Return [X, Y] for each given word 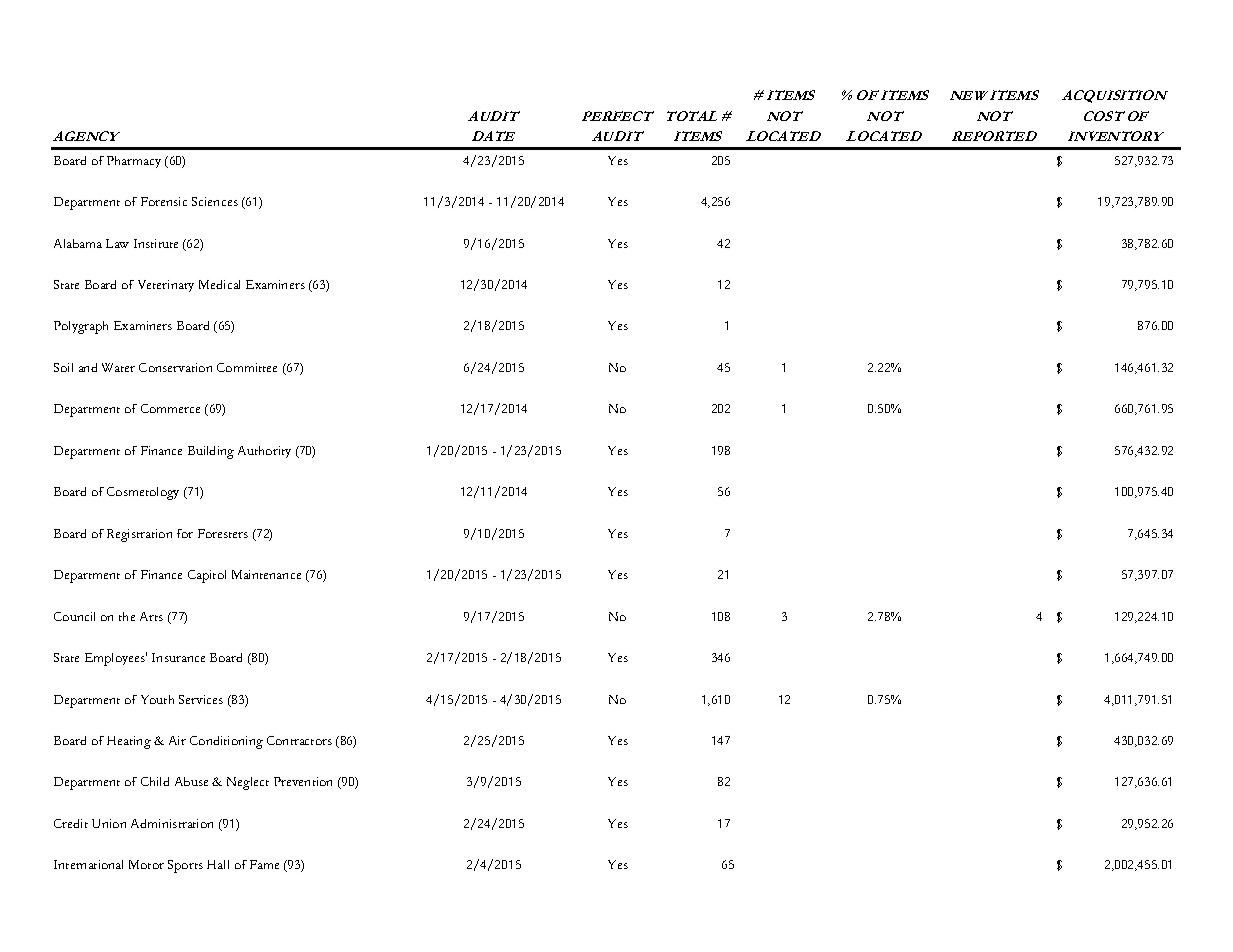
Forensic [164, 201]
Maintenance [266, 574]
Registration [139, 535]
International [88, 864]
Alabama [78, 243]
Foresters [223, 533]
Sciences [215, 201]
